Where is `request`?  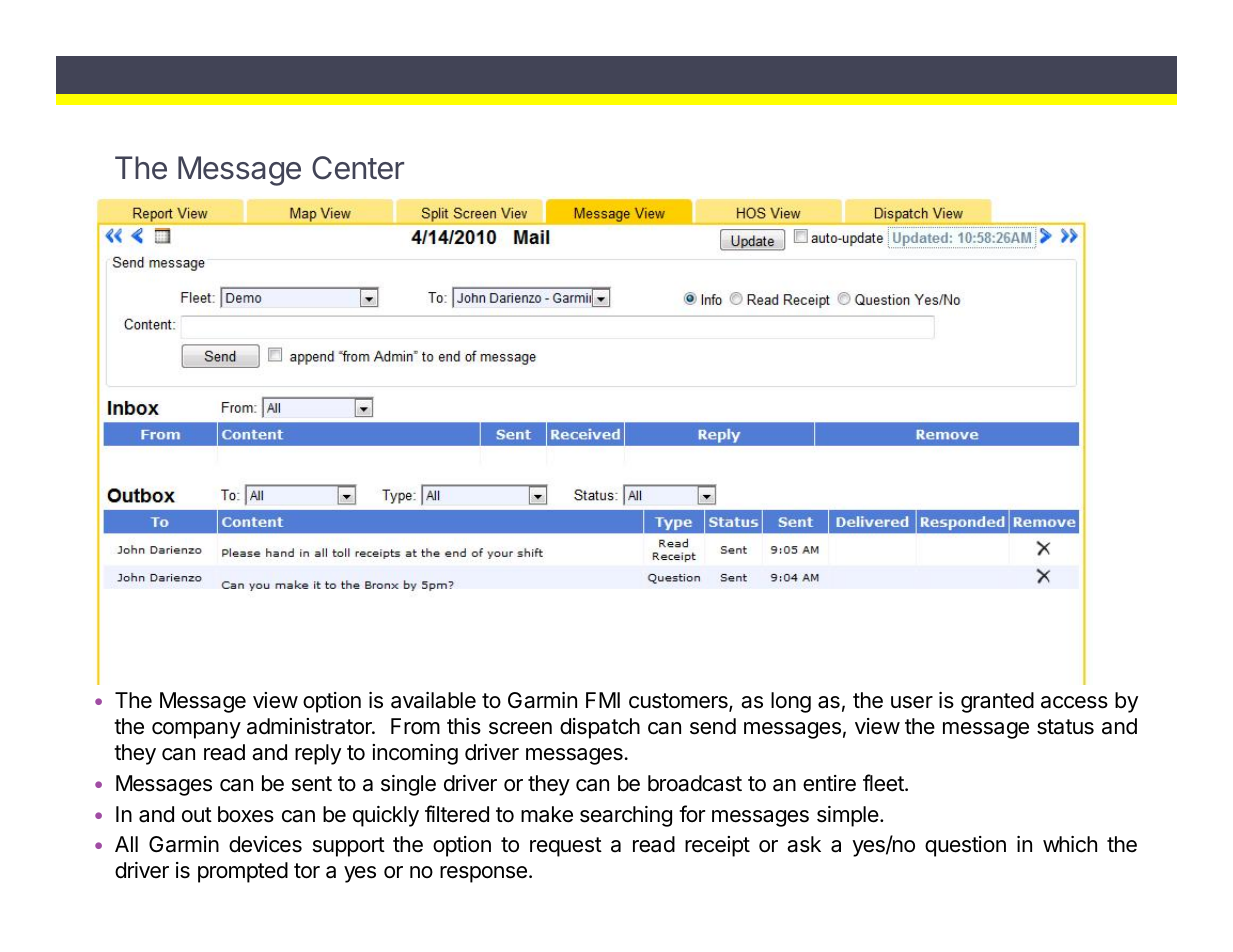 request is located at coordinates (566, 847).
